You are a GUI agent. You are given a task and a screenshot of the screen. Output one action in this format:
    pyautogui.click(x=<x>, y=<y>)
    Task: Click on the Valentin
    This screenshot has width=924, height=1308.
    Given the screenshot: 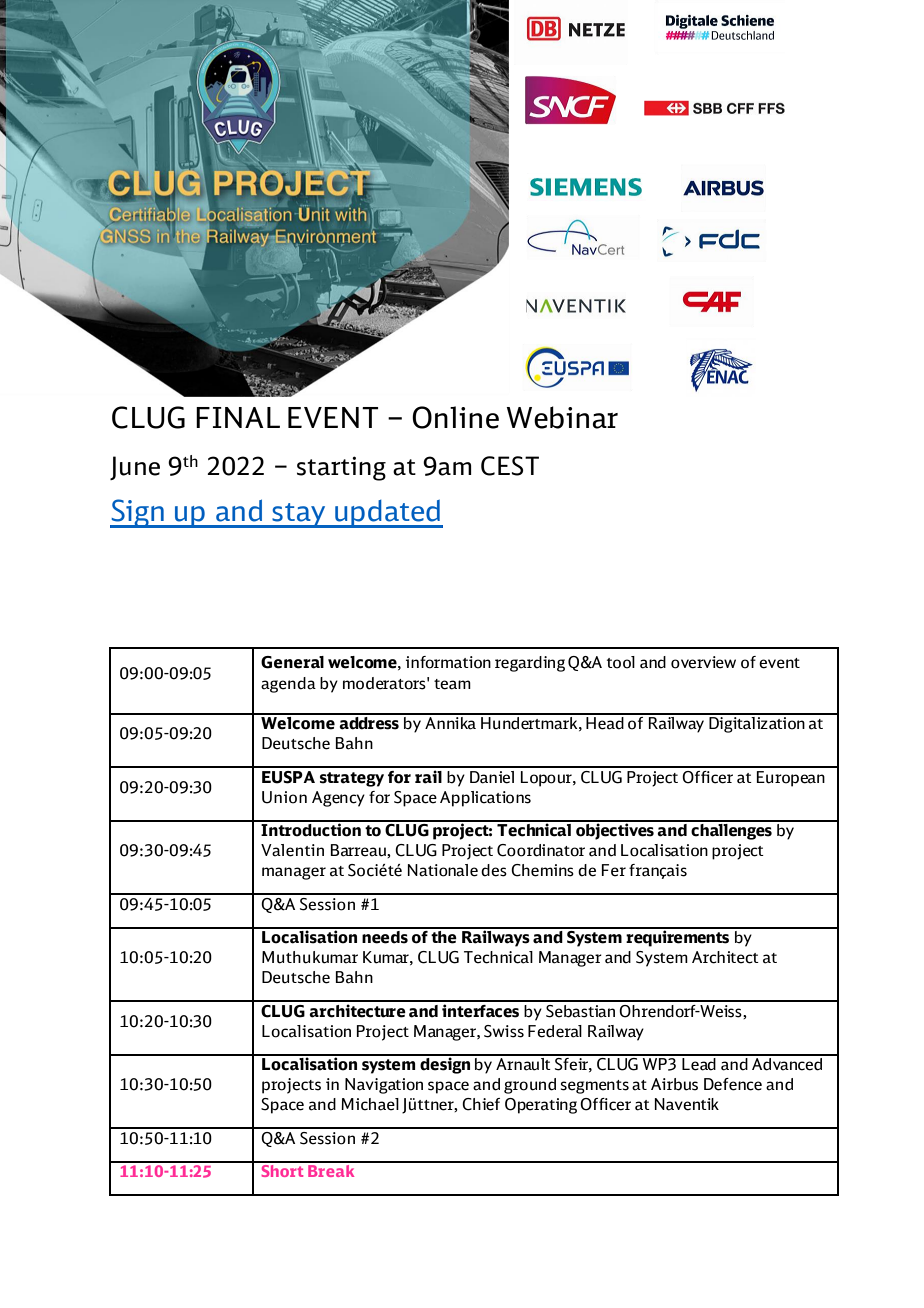 What is the action you would take?
    pyautogui.click(x=292, y=850)
